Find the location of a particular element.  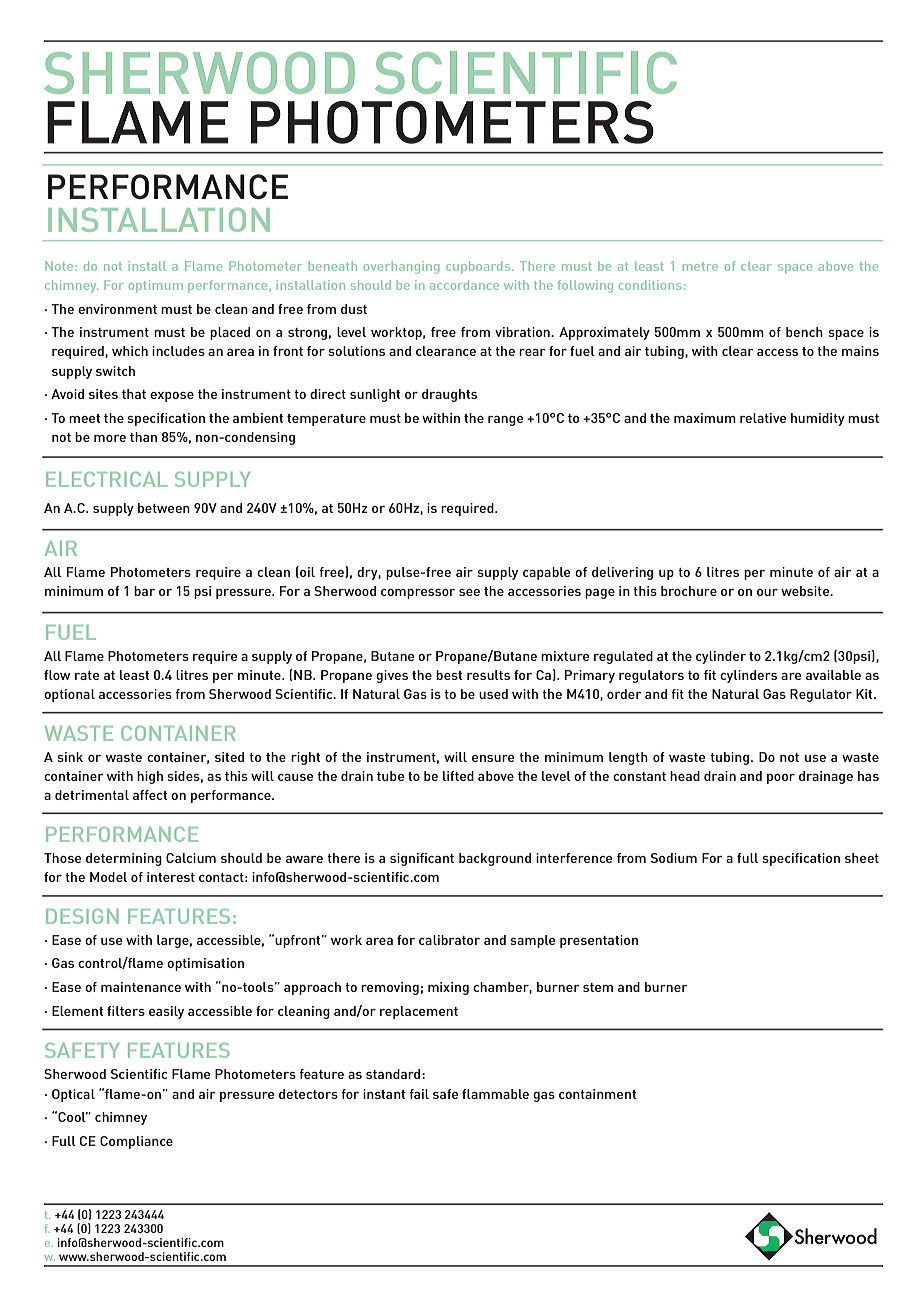

accordance is located at coordinates (464, 285).
